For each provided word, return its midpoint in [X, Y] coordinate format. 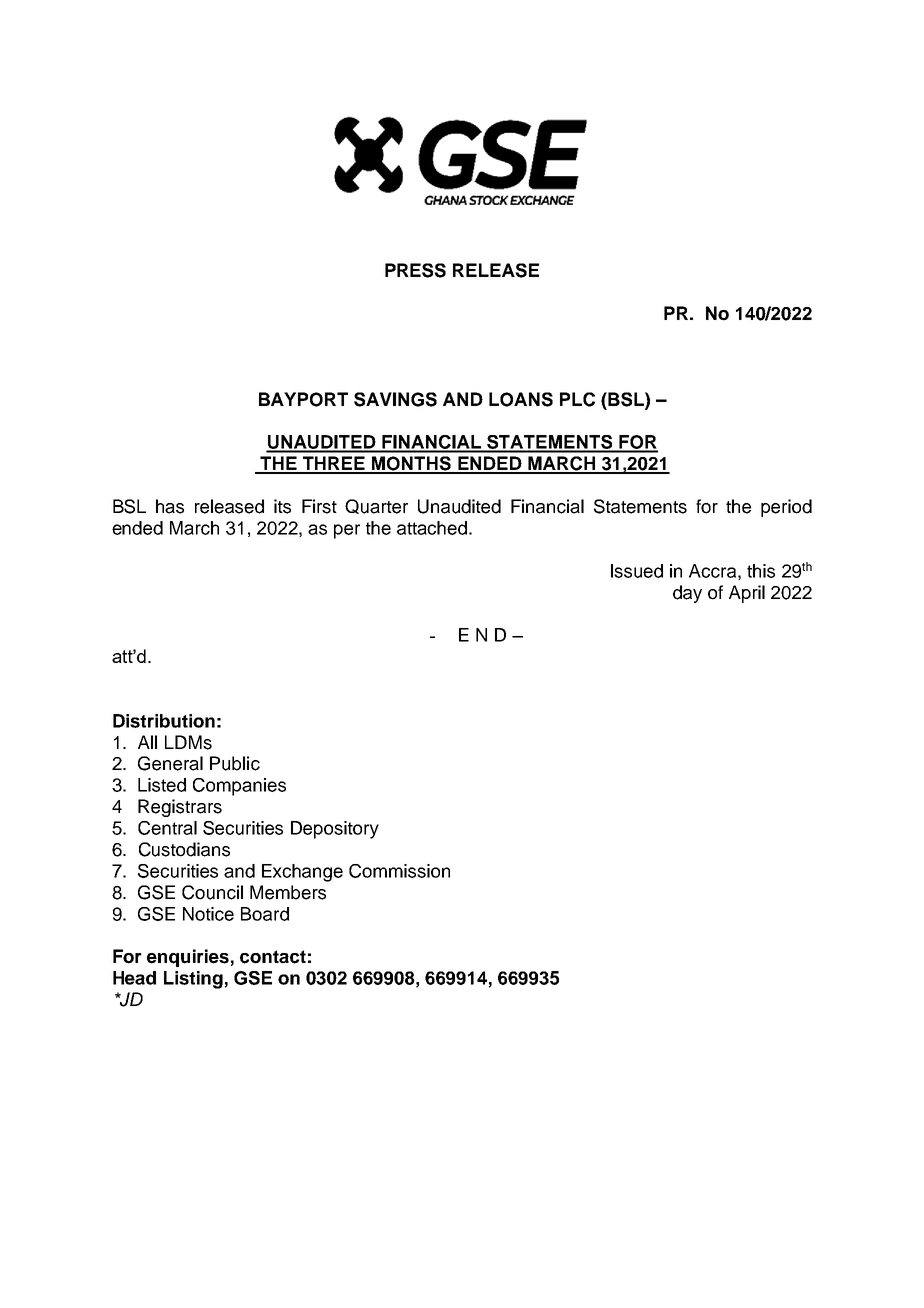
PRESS [415, 270]
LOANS [521, 399]
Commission [399, 871]
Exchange [302, 873]
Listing [193, 980]
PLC [577, 399]
